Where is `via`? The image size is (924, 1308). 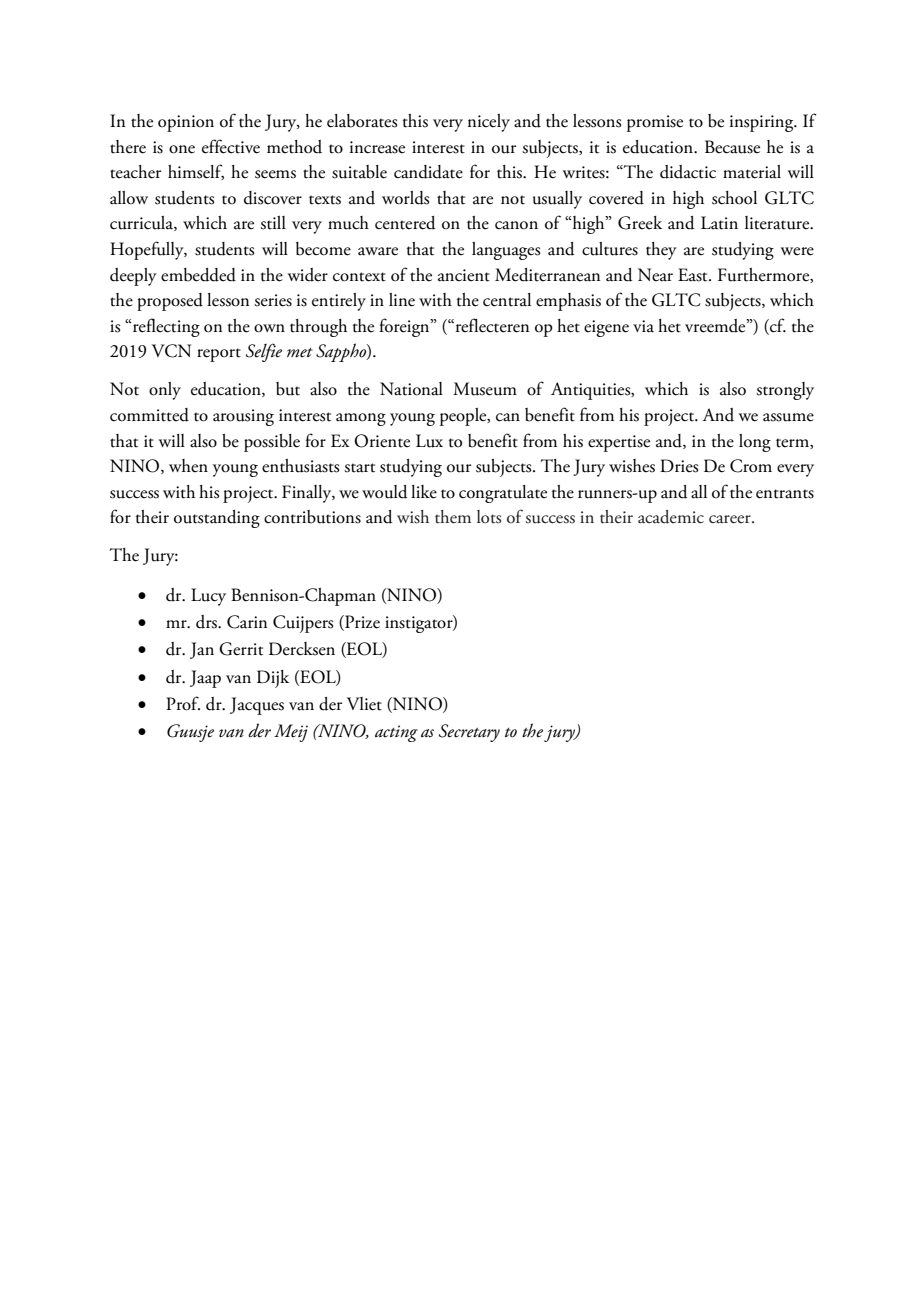 via is located at coordinates (643, 326).
